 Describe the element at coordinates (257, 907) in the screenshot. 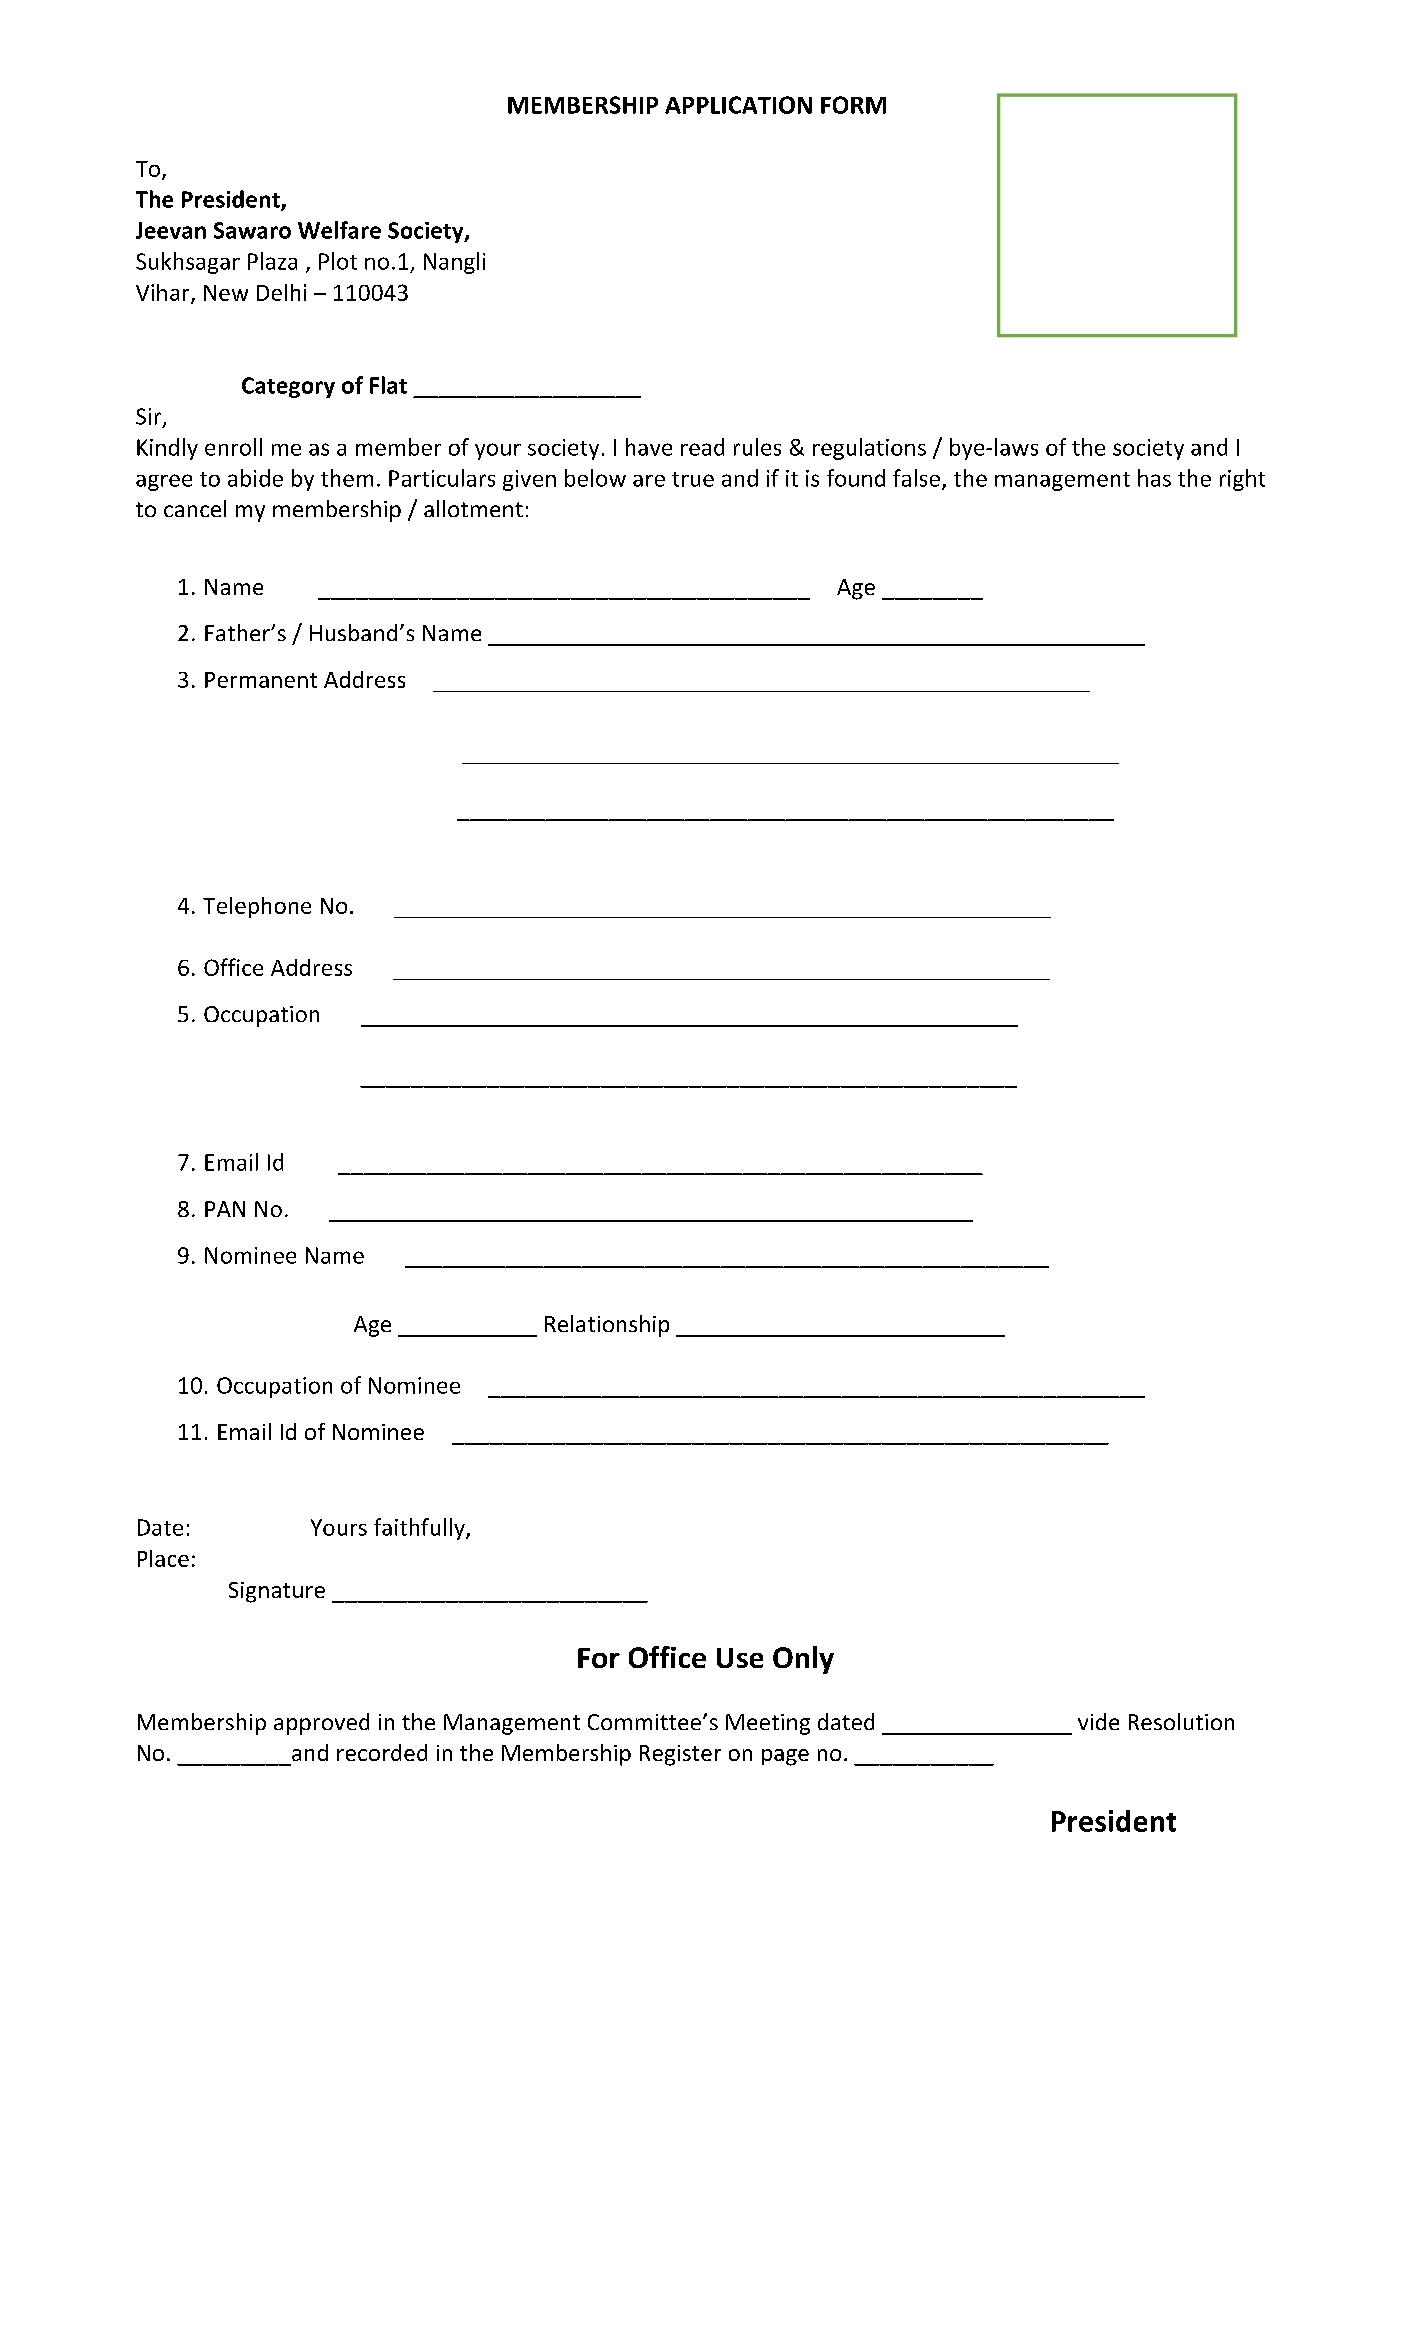

I see `Telephone` at that location.
